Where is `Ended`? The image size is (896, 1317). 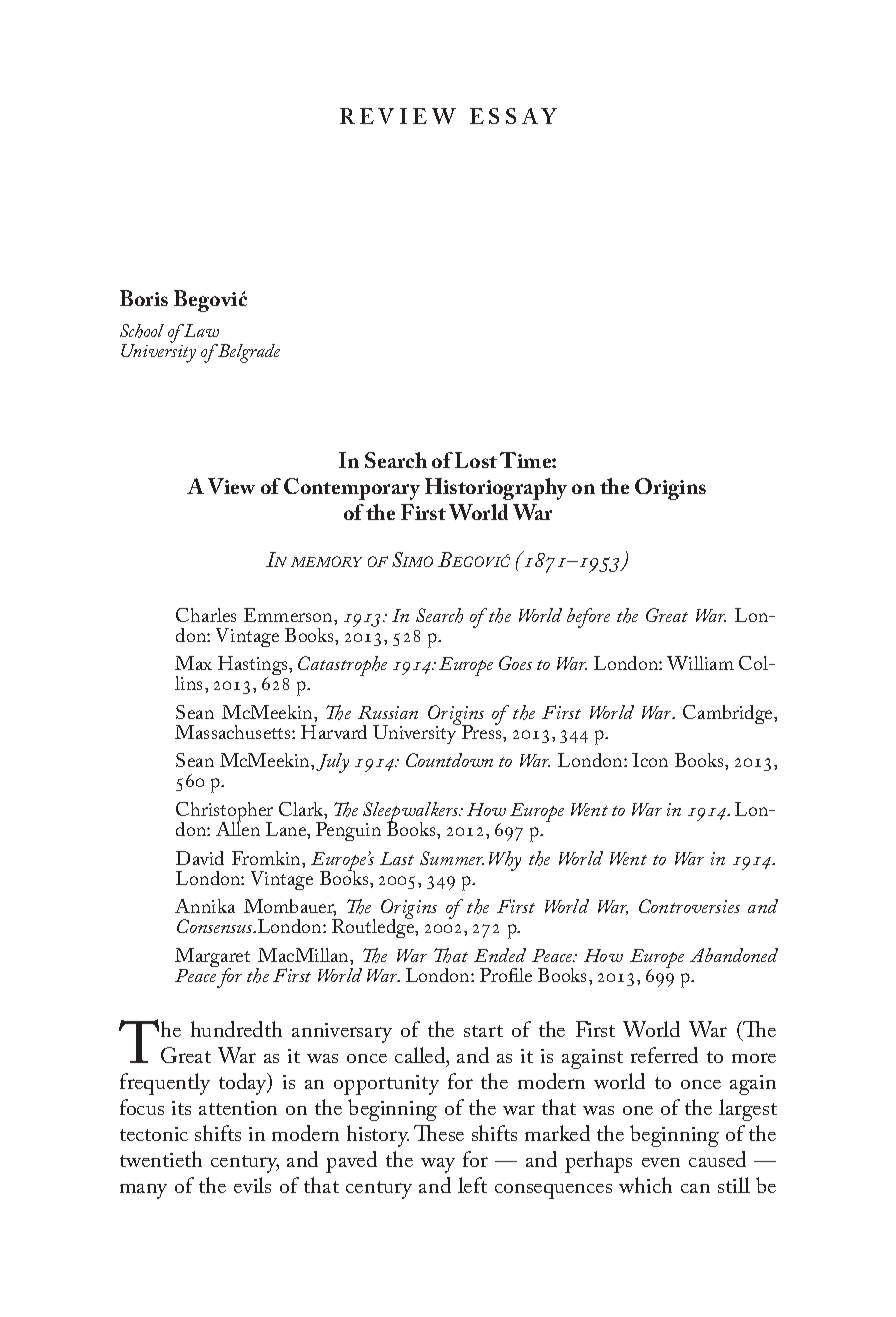
Ended is located at coordinates (500, 955).
